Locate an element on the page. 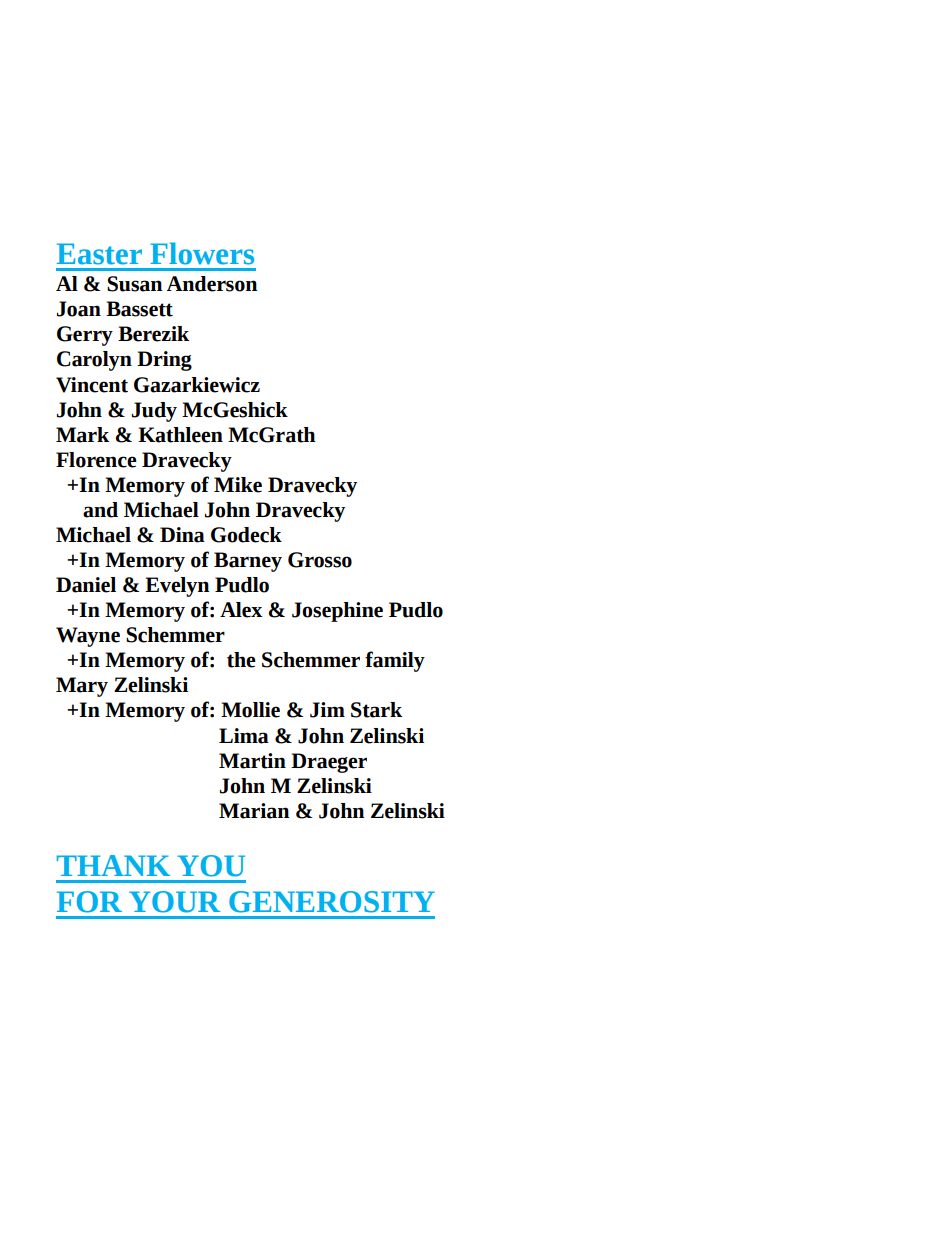  Josephine is located at coordinates (337, 612).
